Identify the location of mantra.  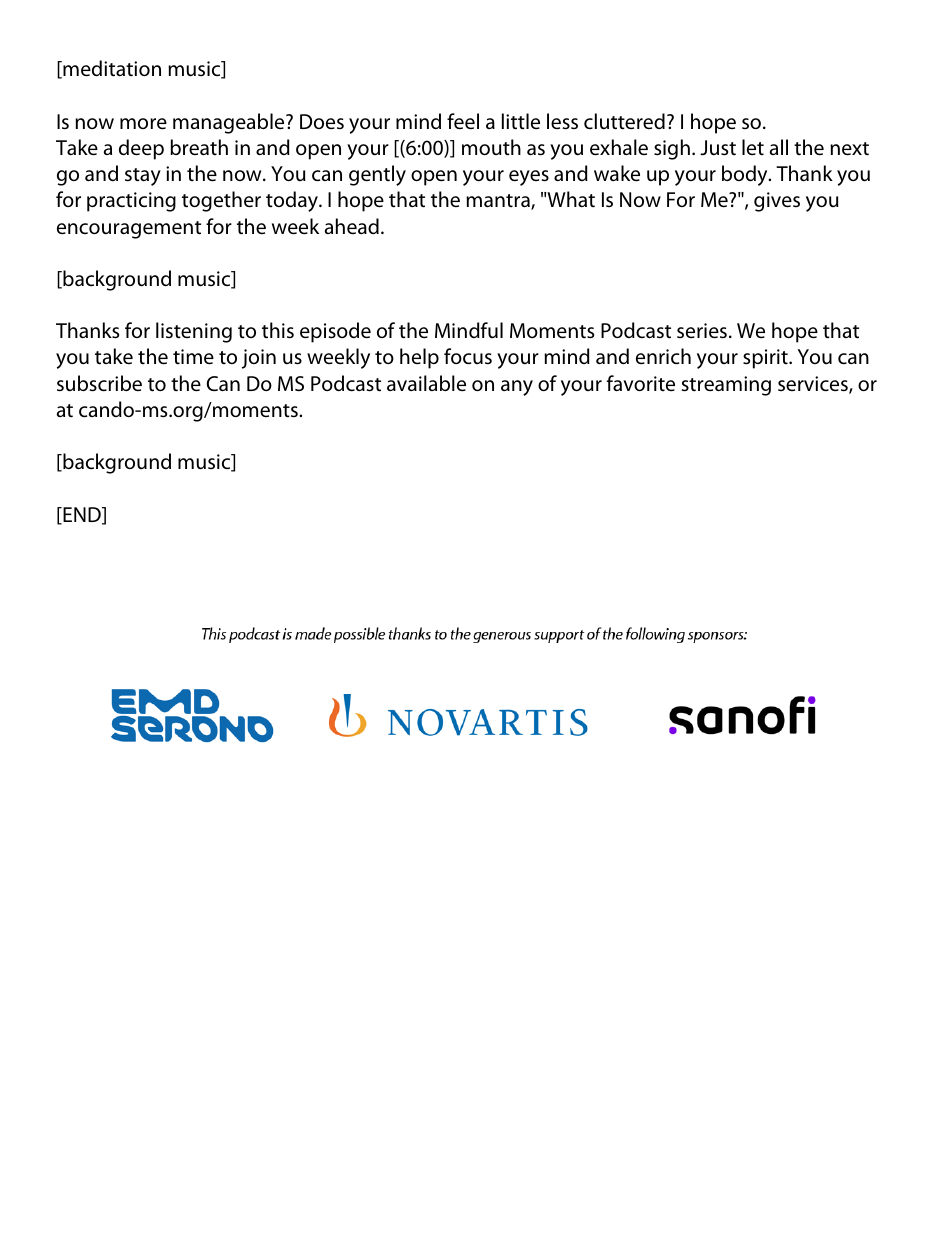
(499, 202).
